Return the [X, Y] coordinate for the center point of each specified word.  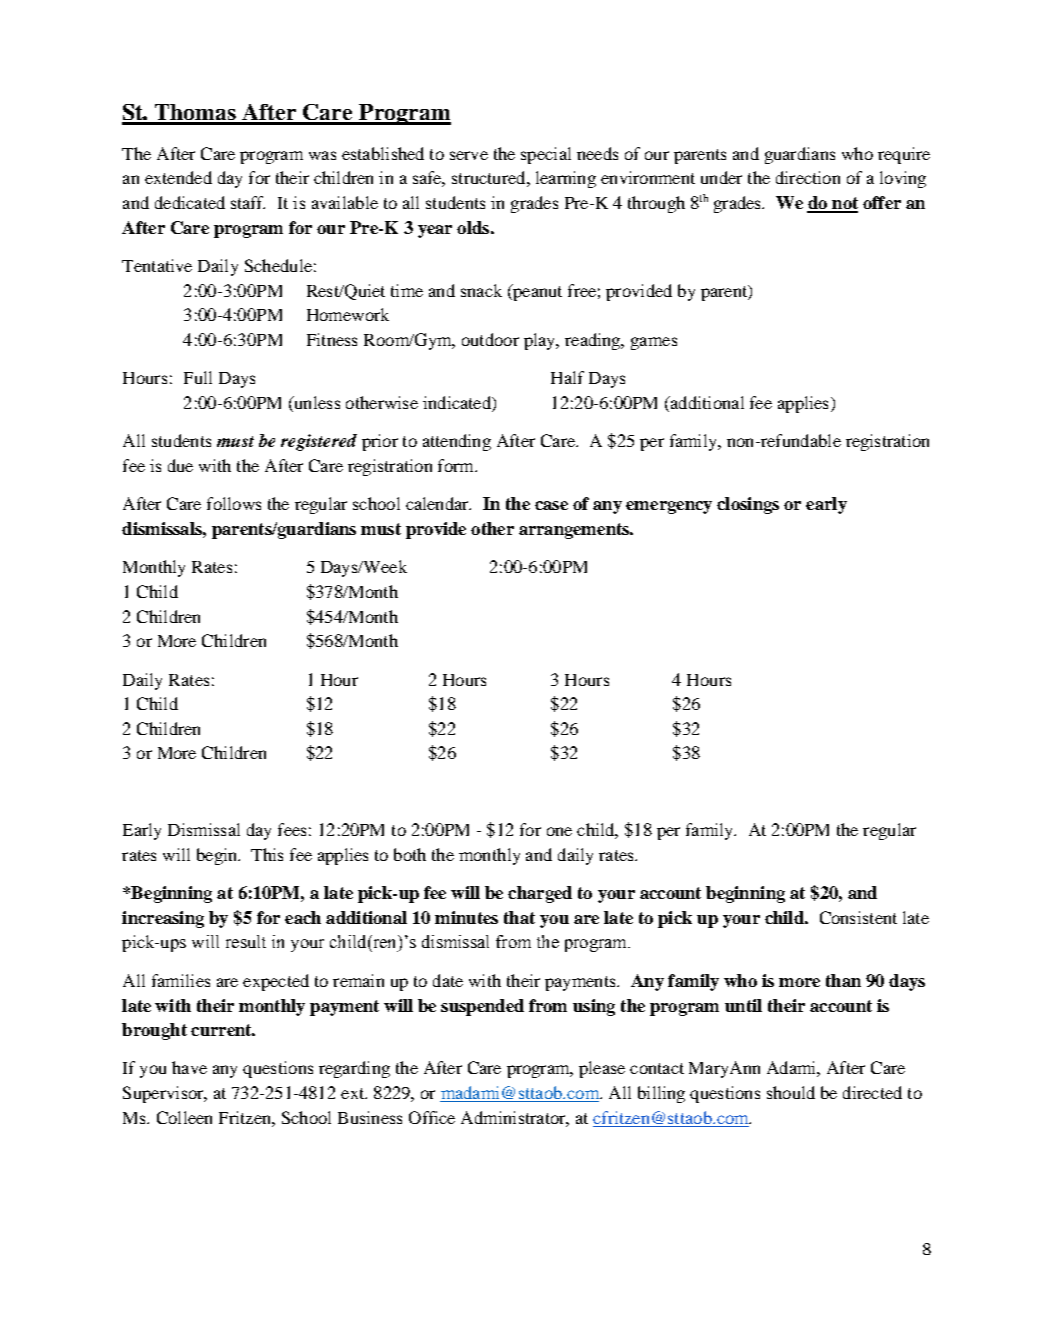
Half [567, 377]
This [267, 854]
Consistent [858, 917]
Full [198, 377]
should [791, 1092]
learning [566, 179]
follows [234, 503]
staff [248, 202]
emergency [669, 507]
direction [808, 177]
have [189, 1067]
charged [540, 894]
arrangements [575, 531]
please [602, 1069]
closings [748, 505]
